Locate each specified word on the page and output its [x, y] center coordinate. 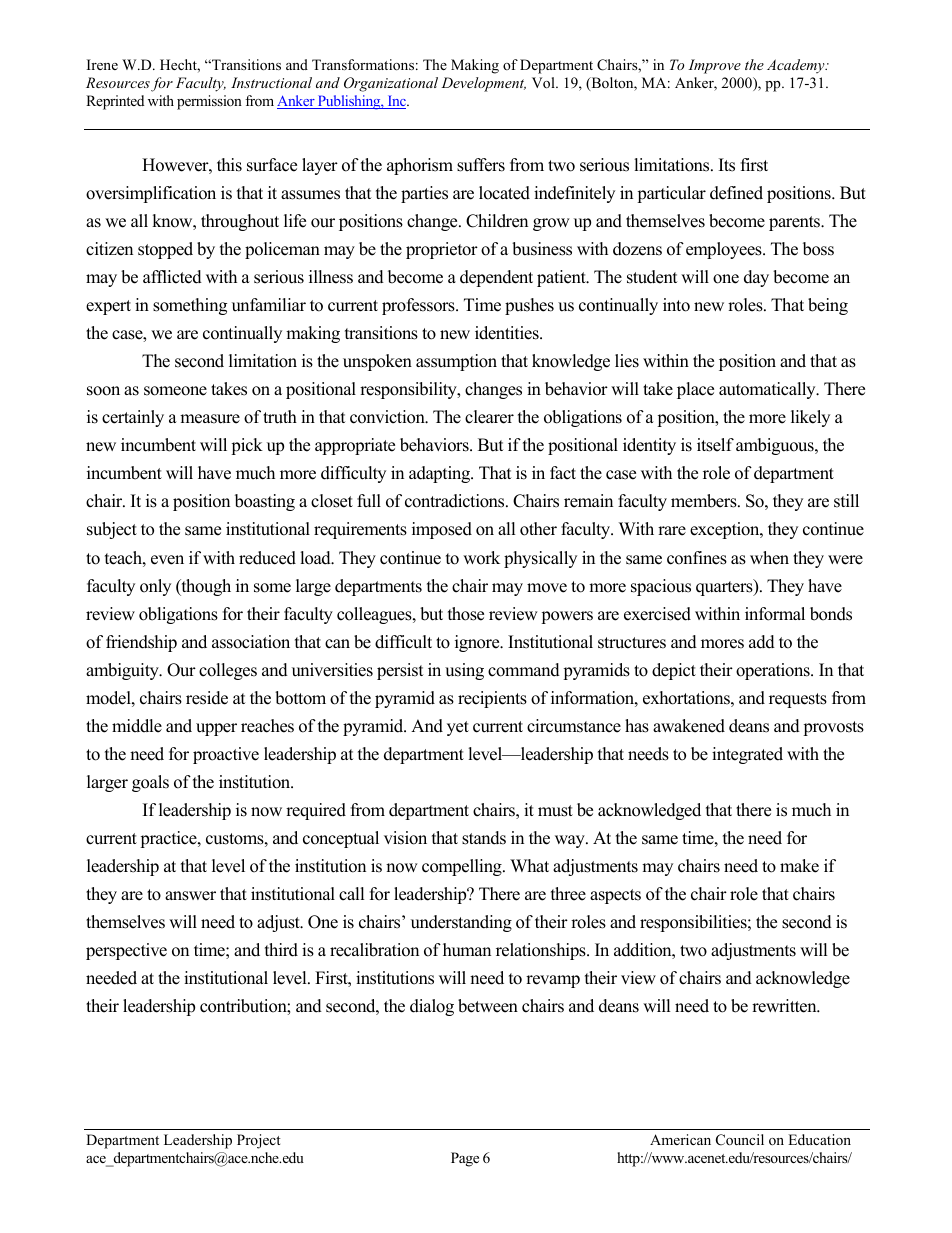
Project [259, 1141]
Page [465, 1159]
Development [483, 84]
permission [209, 102]
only [155, 587]
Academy [797, 66]
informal [775, 614]
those [466, 614]
